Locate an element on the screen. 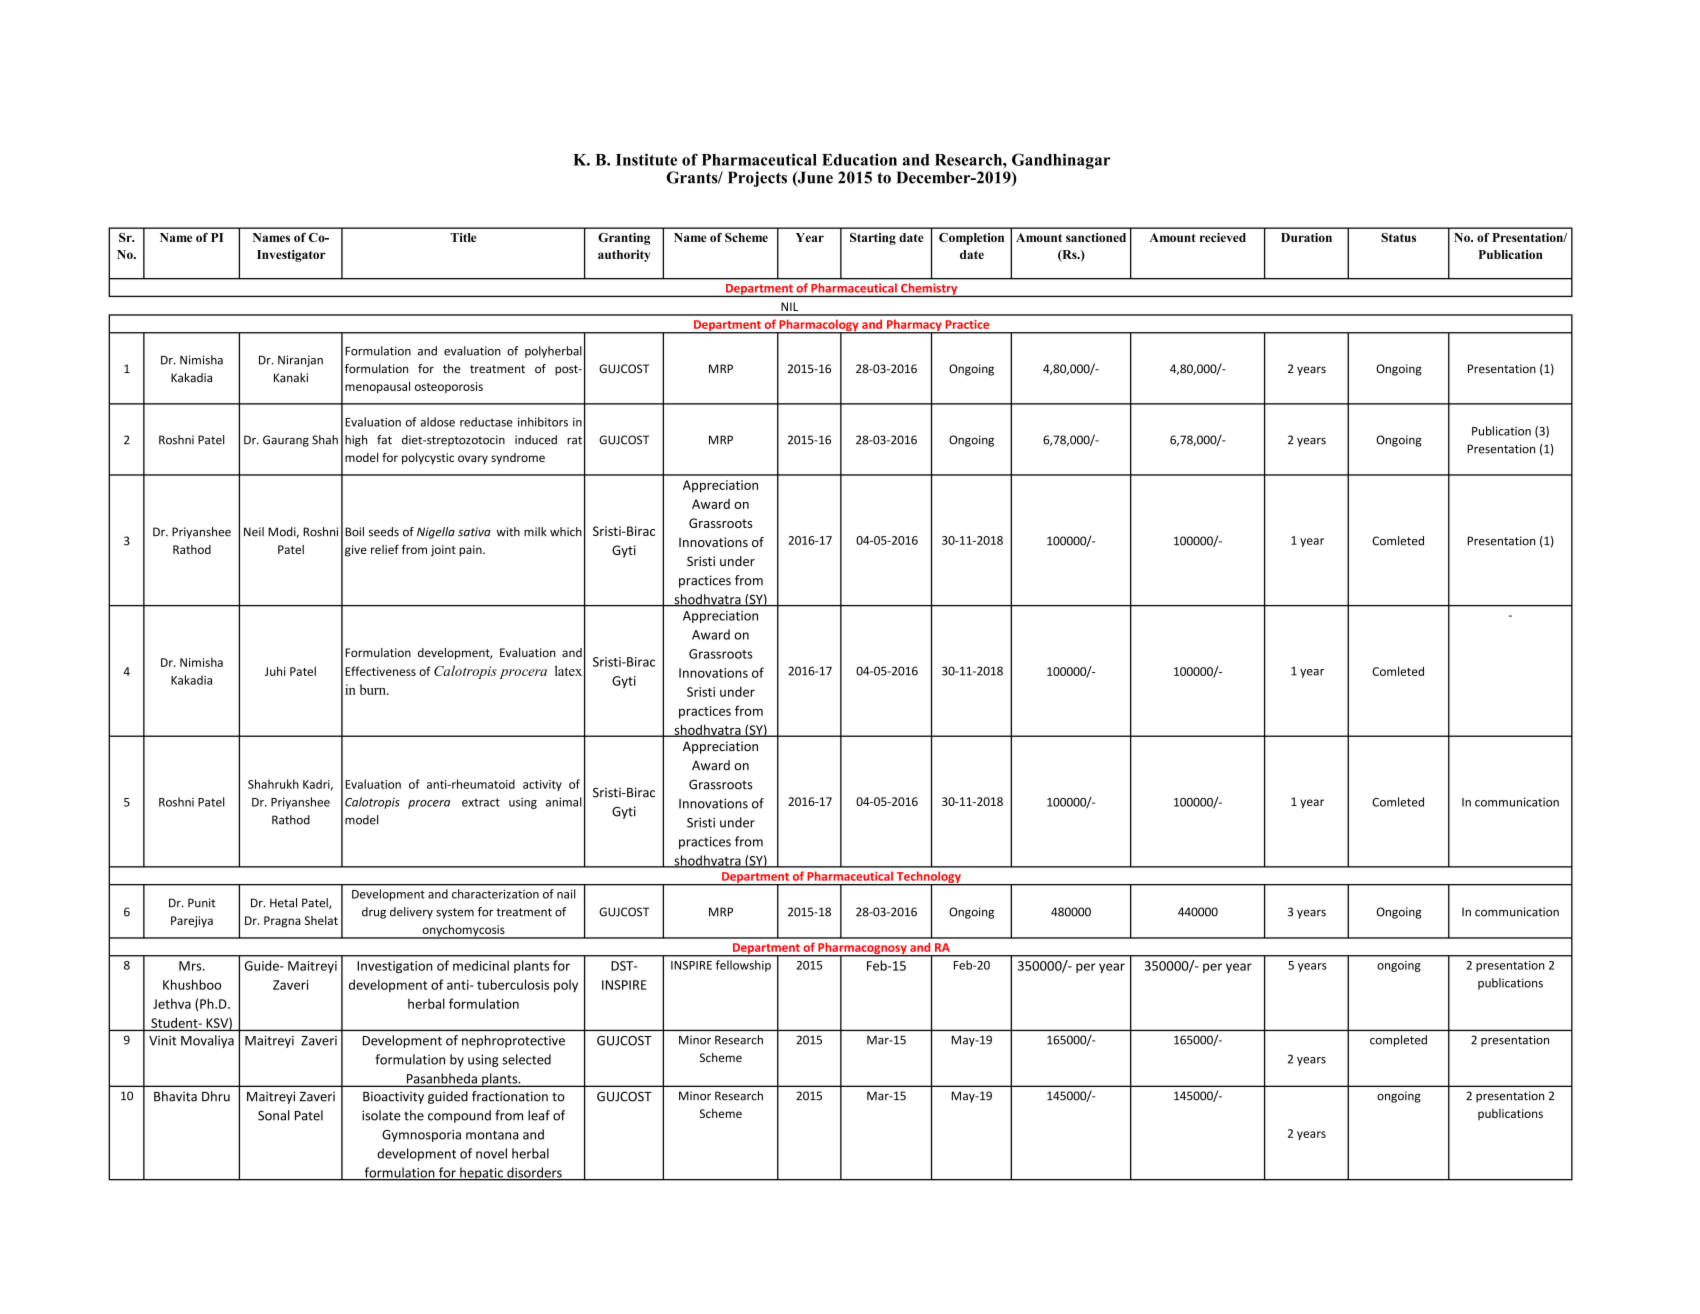 The width and height of the screenshot is (1700, 1314). animal is located at coordinates (564, 802).
